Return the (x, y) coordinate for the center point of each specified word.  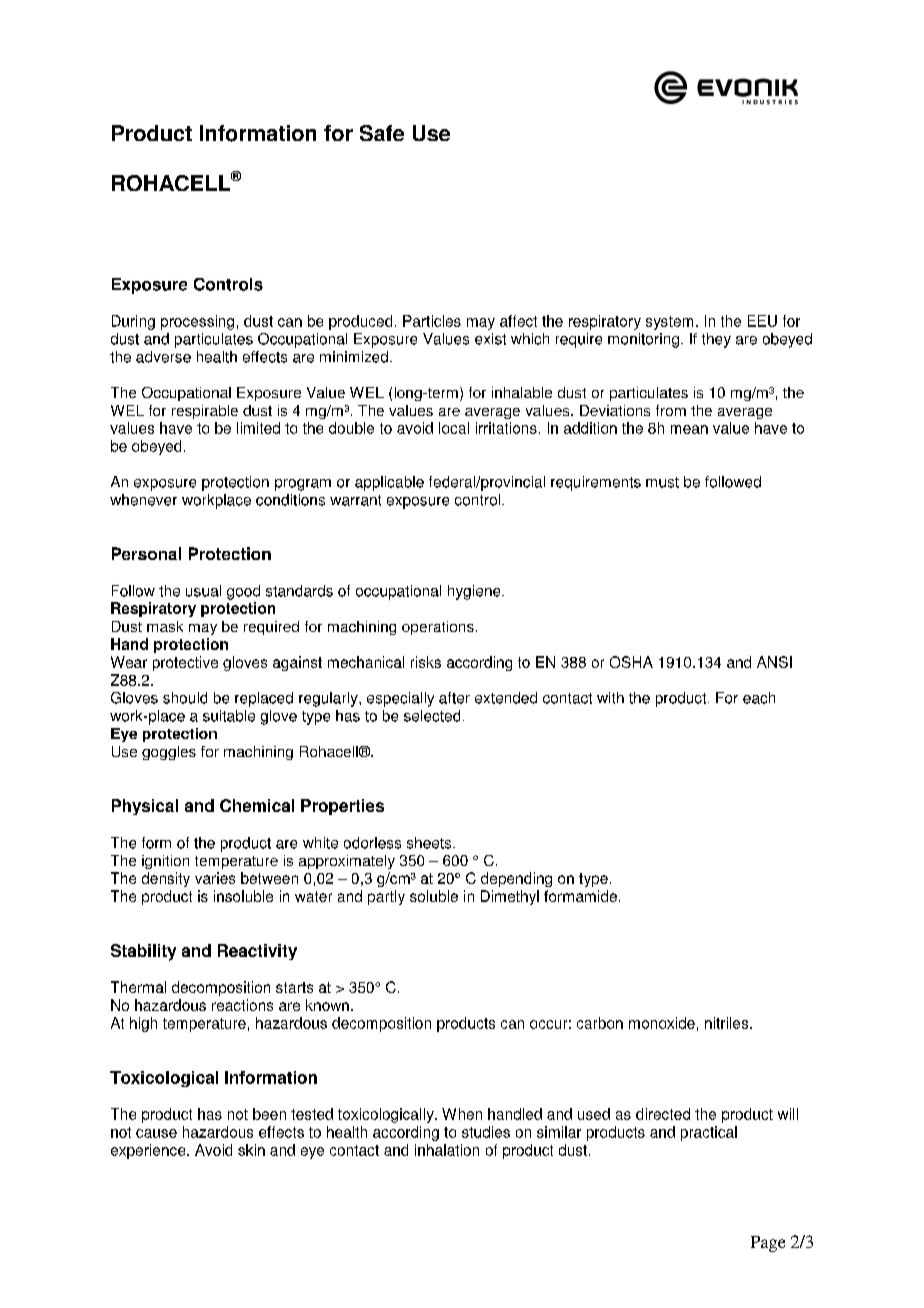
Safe (382, 133)
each (759, 698)
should (185, 698)
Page (768, 1244)
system (669, 323)
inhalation (447, 1150)
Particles (432, 321)
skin (251, 1150)
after (454, 698)
